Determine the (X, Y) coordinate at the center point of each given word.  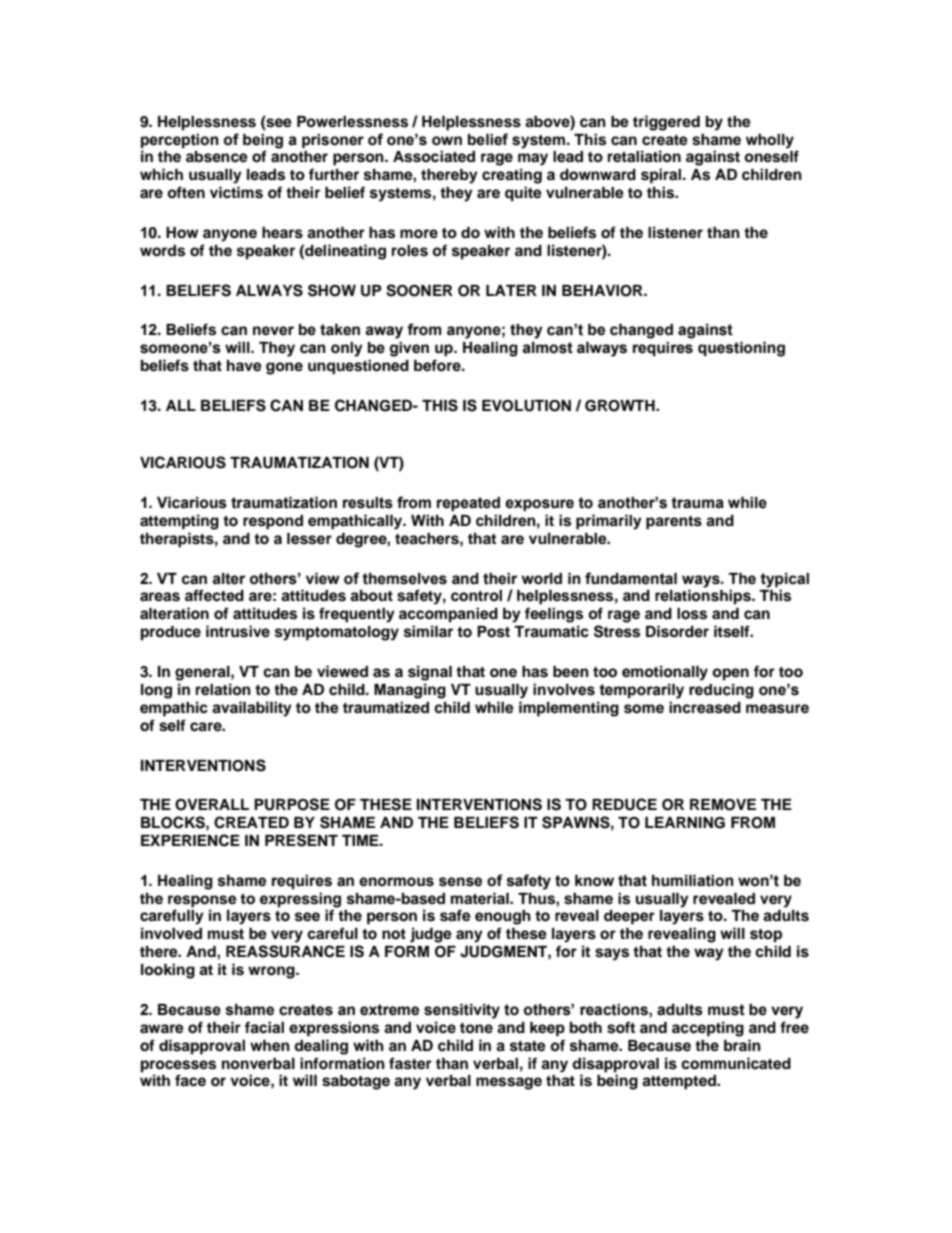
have (244, 366)
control (476, 596)
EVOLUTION (526, 406)
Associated (434, 156)
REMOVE (723, 805)
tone (476, 1028)
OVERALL (212, 805)
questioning (741, 349)
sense (460, 882)
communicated (736, 1063)
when (270, 1046)
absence (217, 157)
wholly (770, 141)
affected (214, 595)
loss (692, 614)
